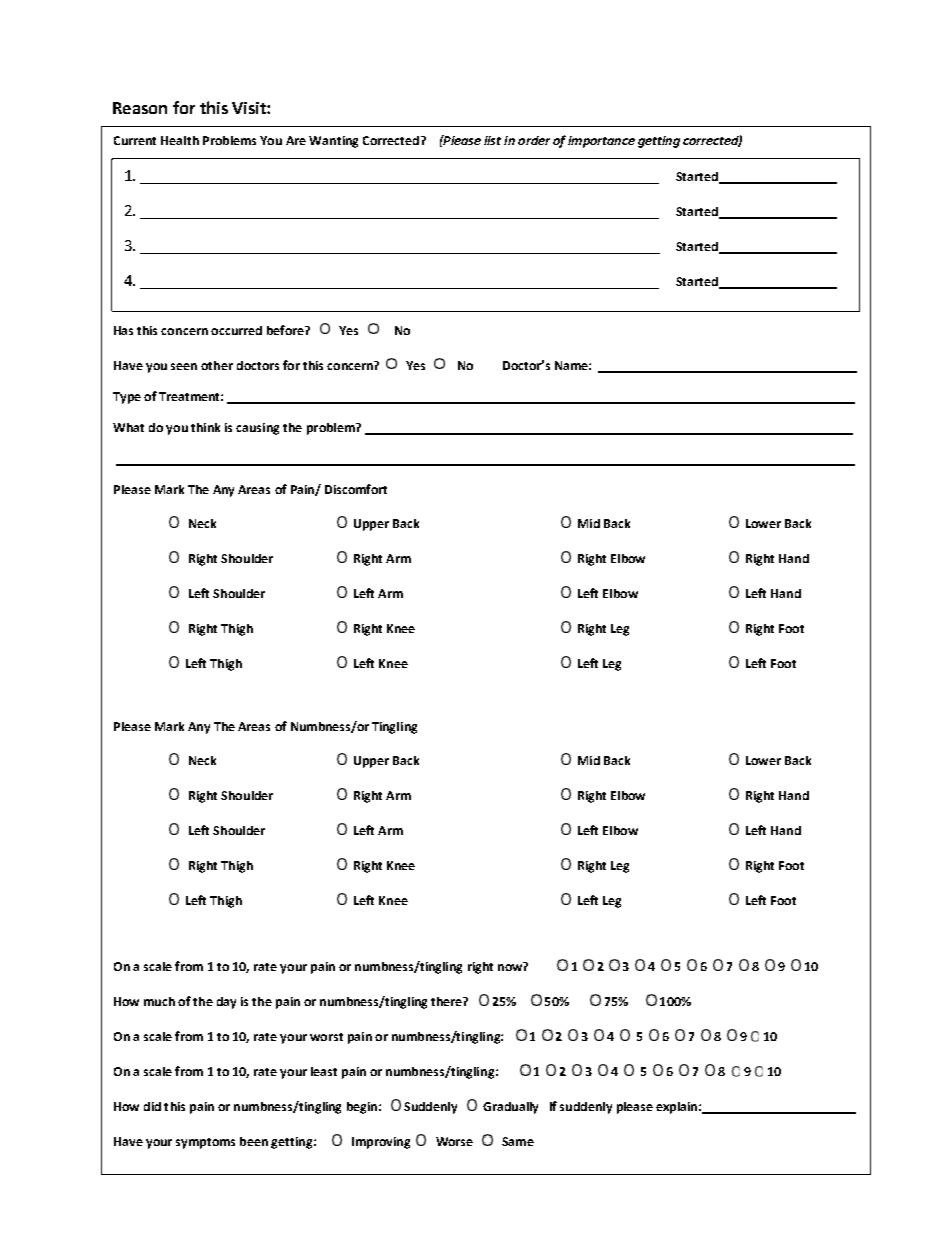  Describe the element at coordinates (205, 427) in the screenshot. I see `think` at that location.
